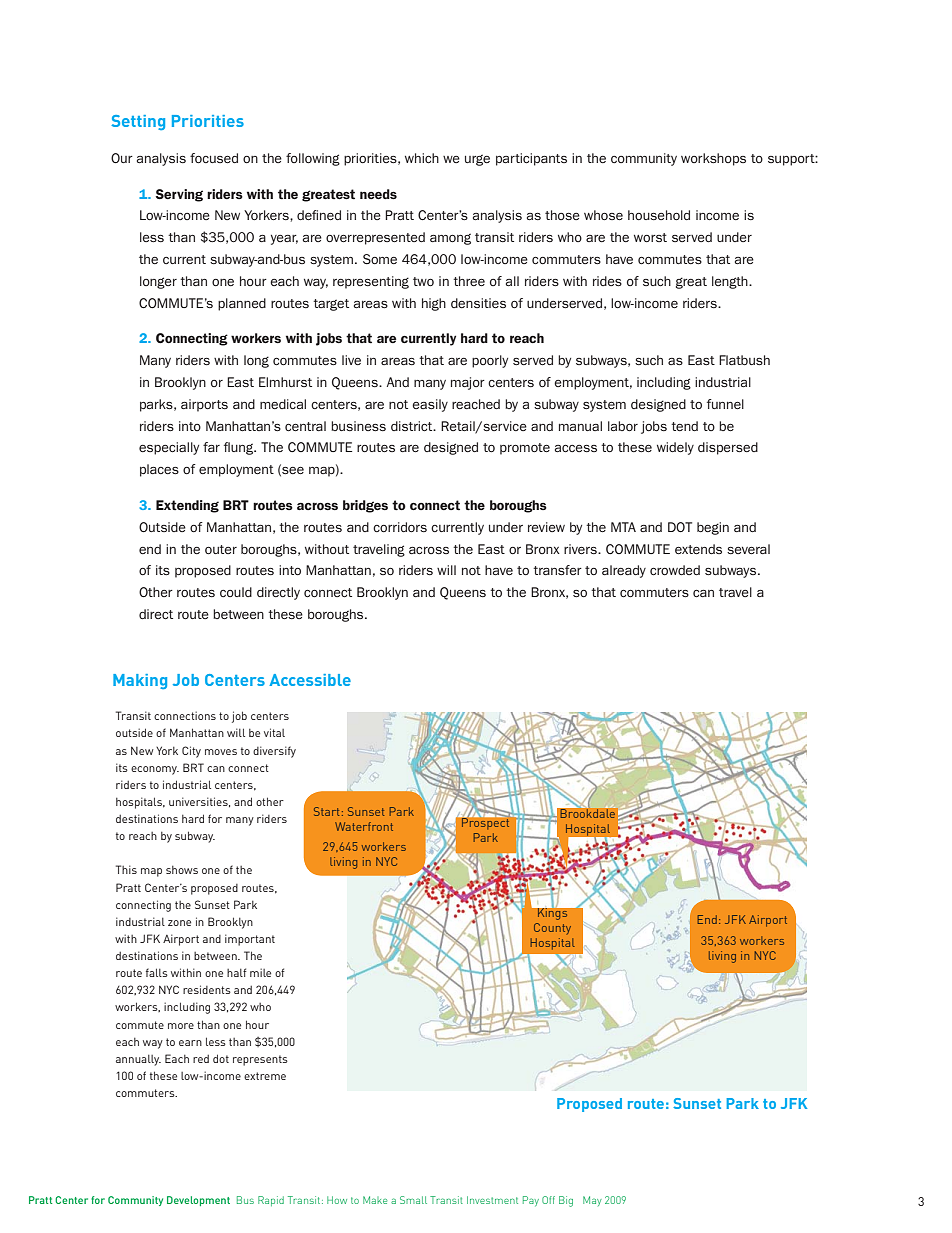 Image resolution: width=952 pixels, height=1233 pixels. What do you see at coordinates (592, 1201) in the page?
I see `May` at bounding box center [592, 1201].
